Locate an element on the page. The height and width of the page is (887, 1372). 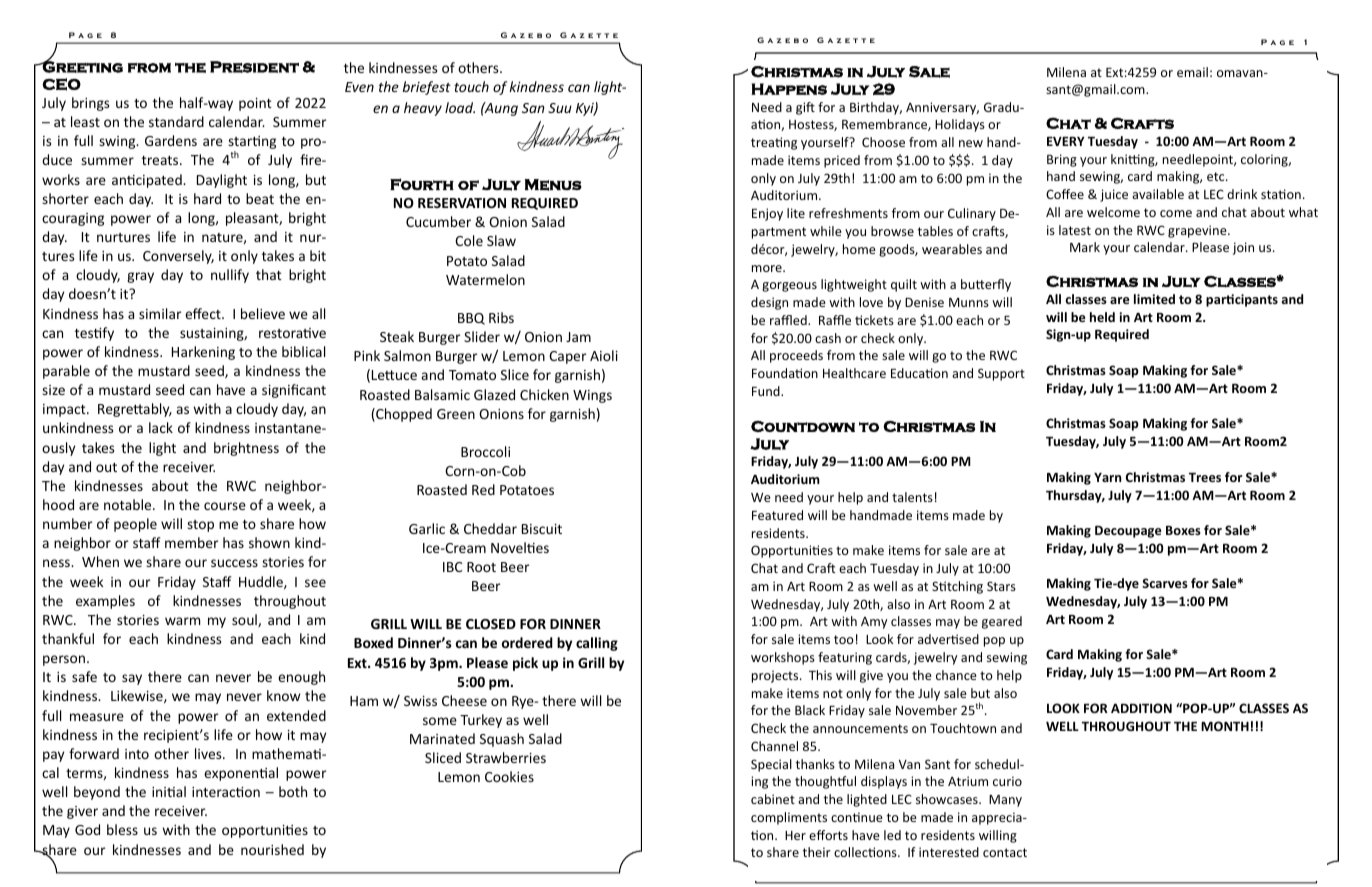
Yarn is located at coordinates (1107, 477).
